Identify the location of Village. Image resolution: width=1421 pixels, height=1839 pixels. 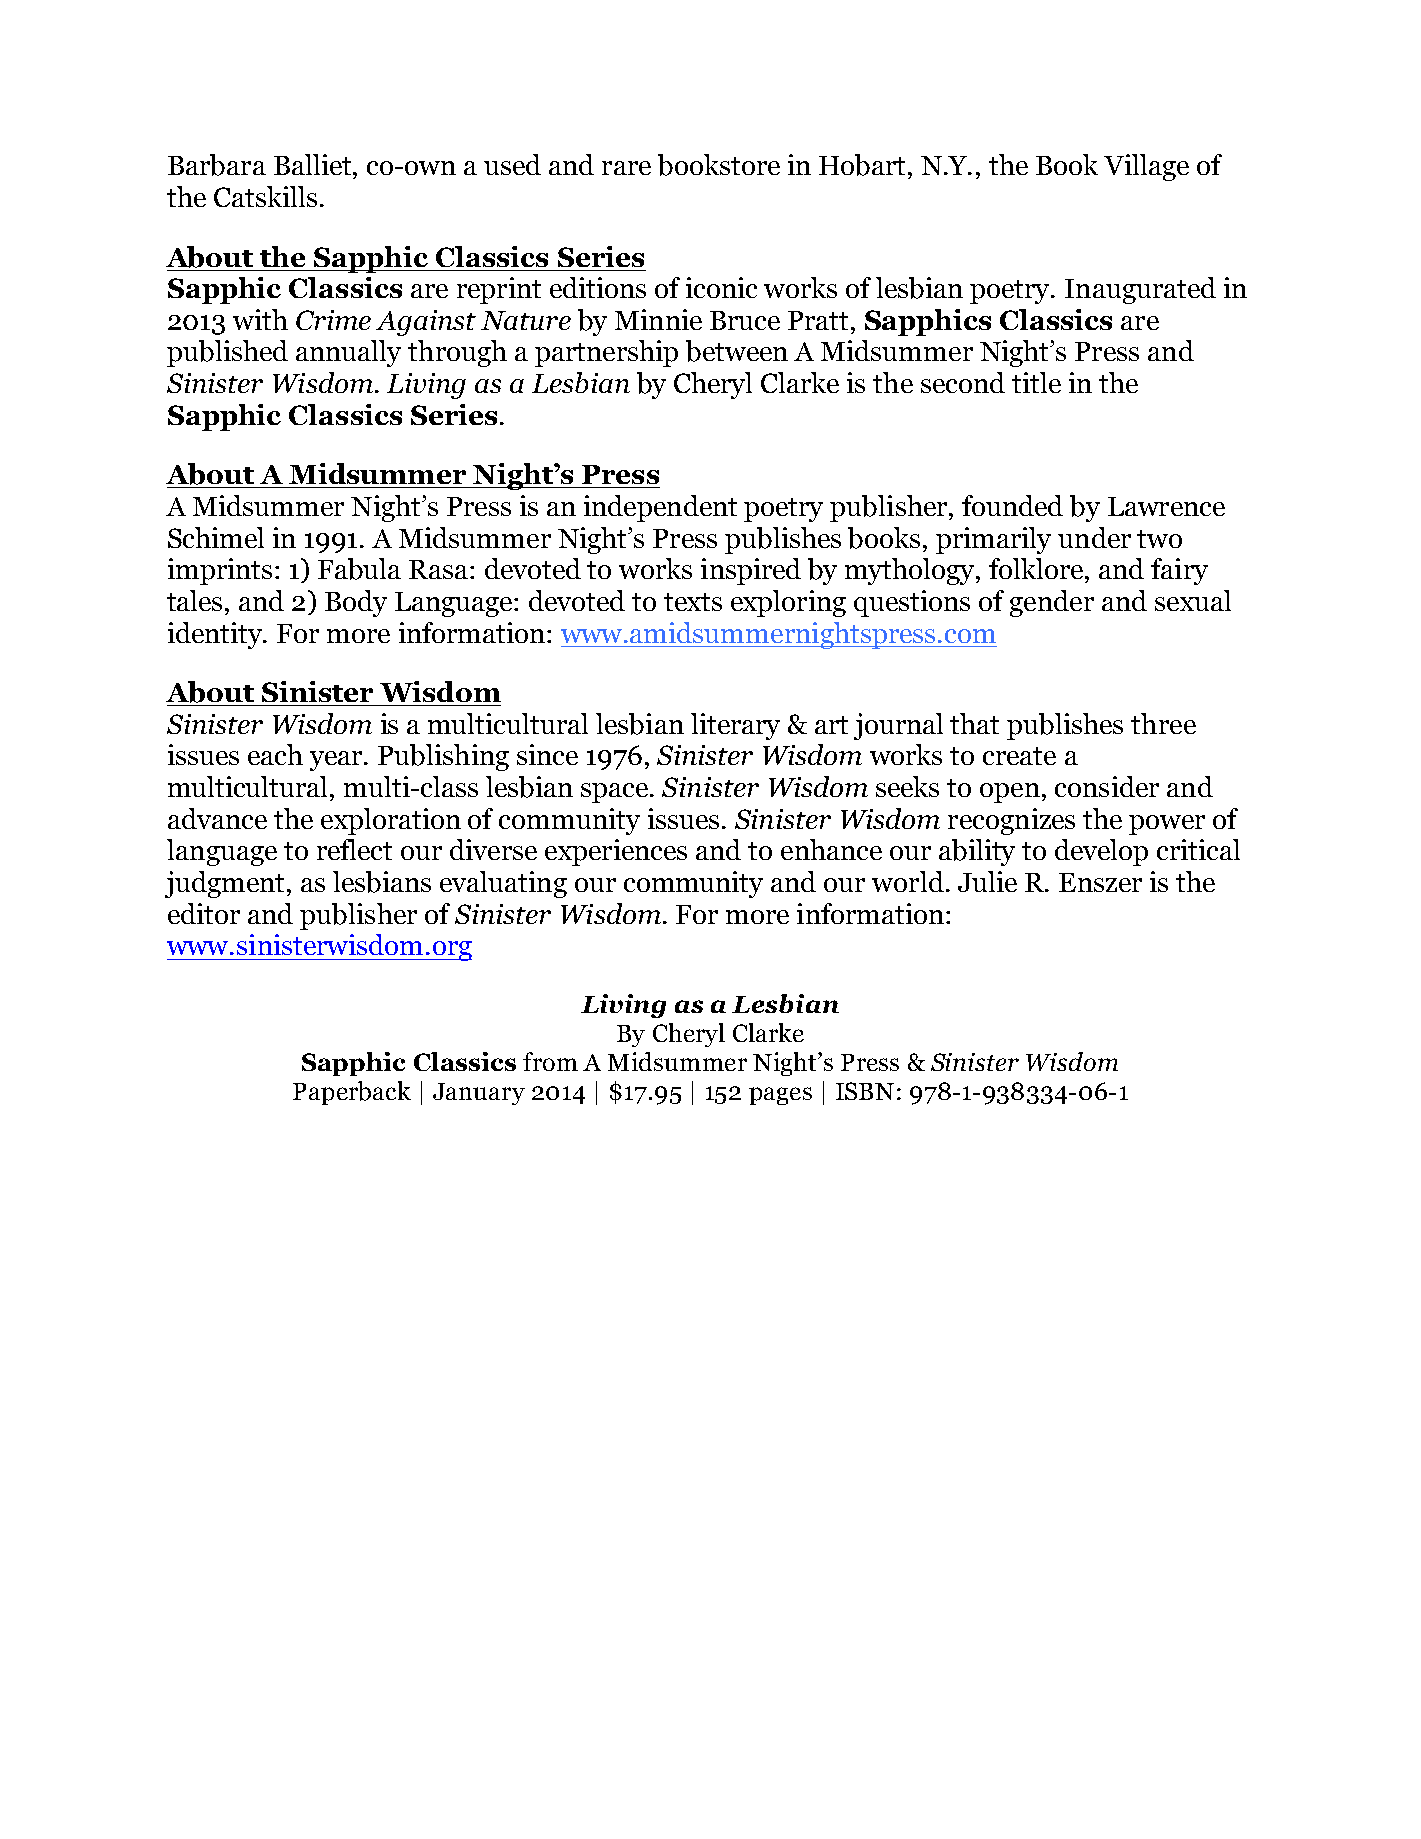
(1146, 167).
